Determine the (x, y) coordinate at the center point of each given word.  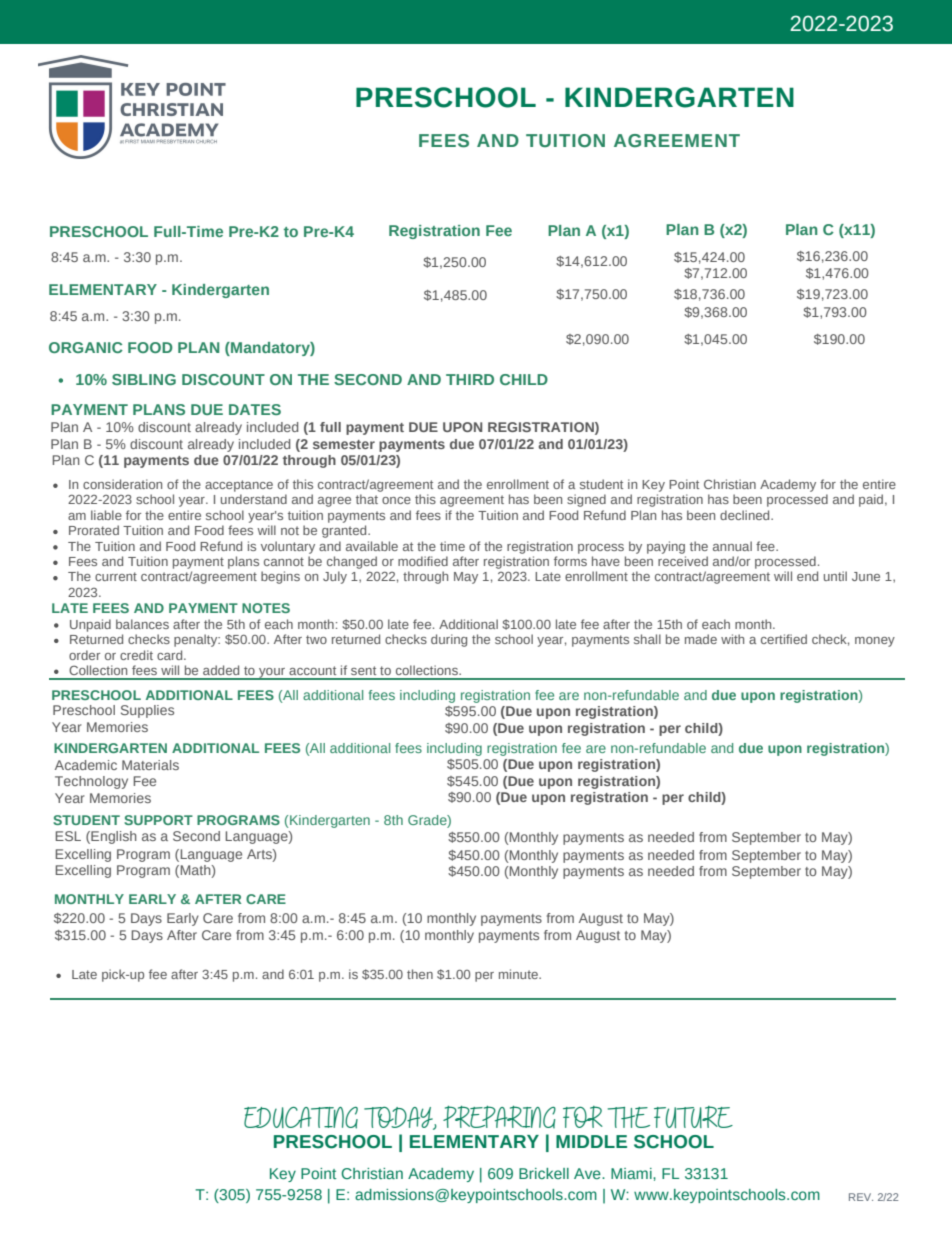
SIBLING (144, 379)
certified (784, 639)
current (116, 576)
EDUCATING (301, 1118)
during (449, 640)
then (420, 974)
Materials (150, 765)
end (807, 576)
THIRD (470, 379)
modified (423, 561)
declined (746, 515)
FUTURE (693, 1117)
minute (519, 974)
